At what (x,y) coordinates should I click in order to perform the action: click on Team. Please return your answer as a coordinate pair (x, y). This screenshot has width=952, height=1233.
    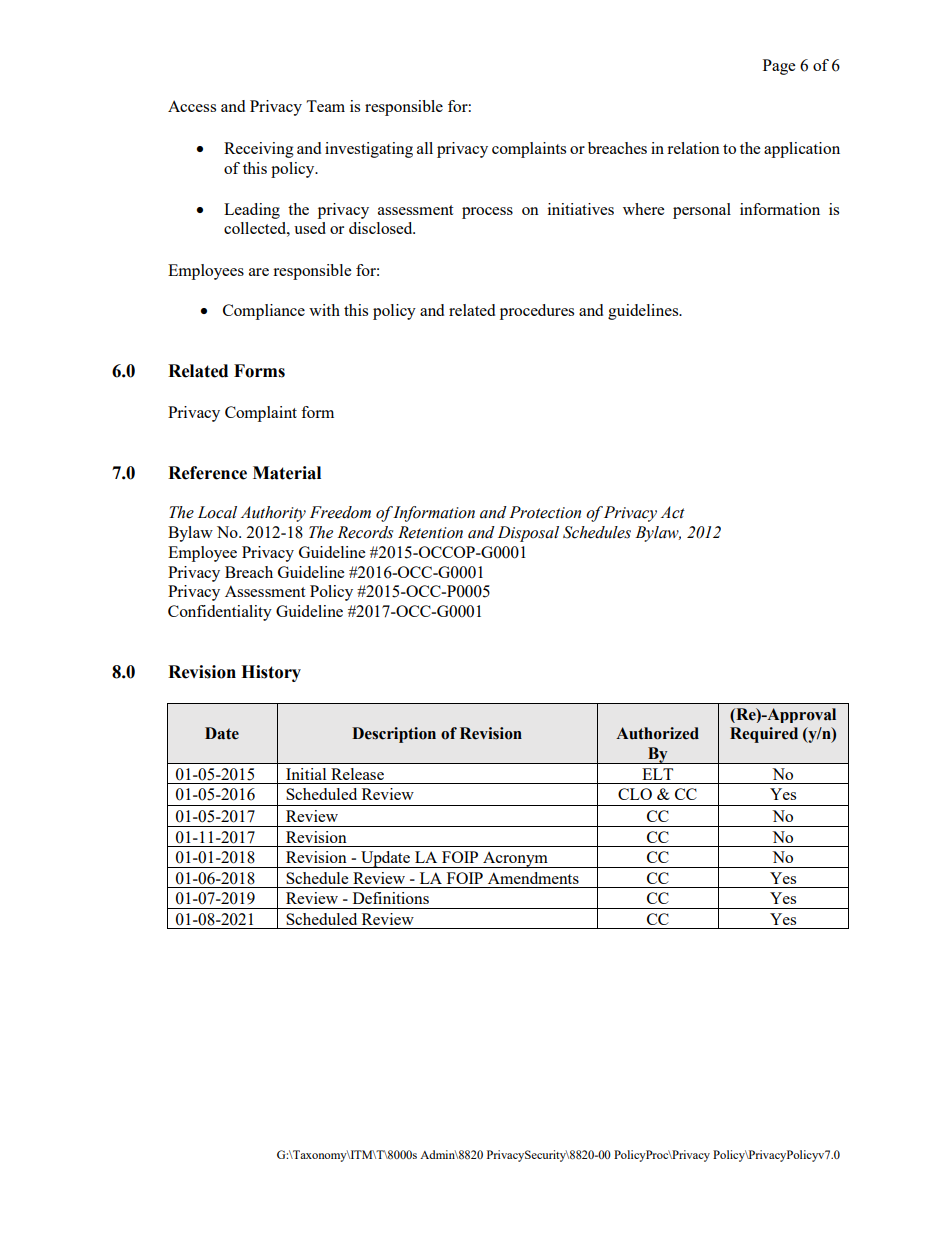
    Looking at the image, I should click on (325, 106).
